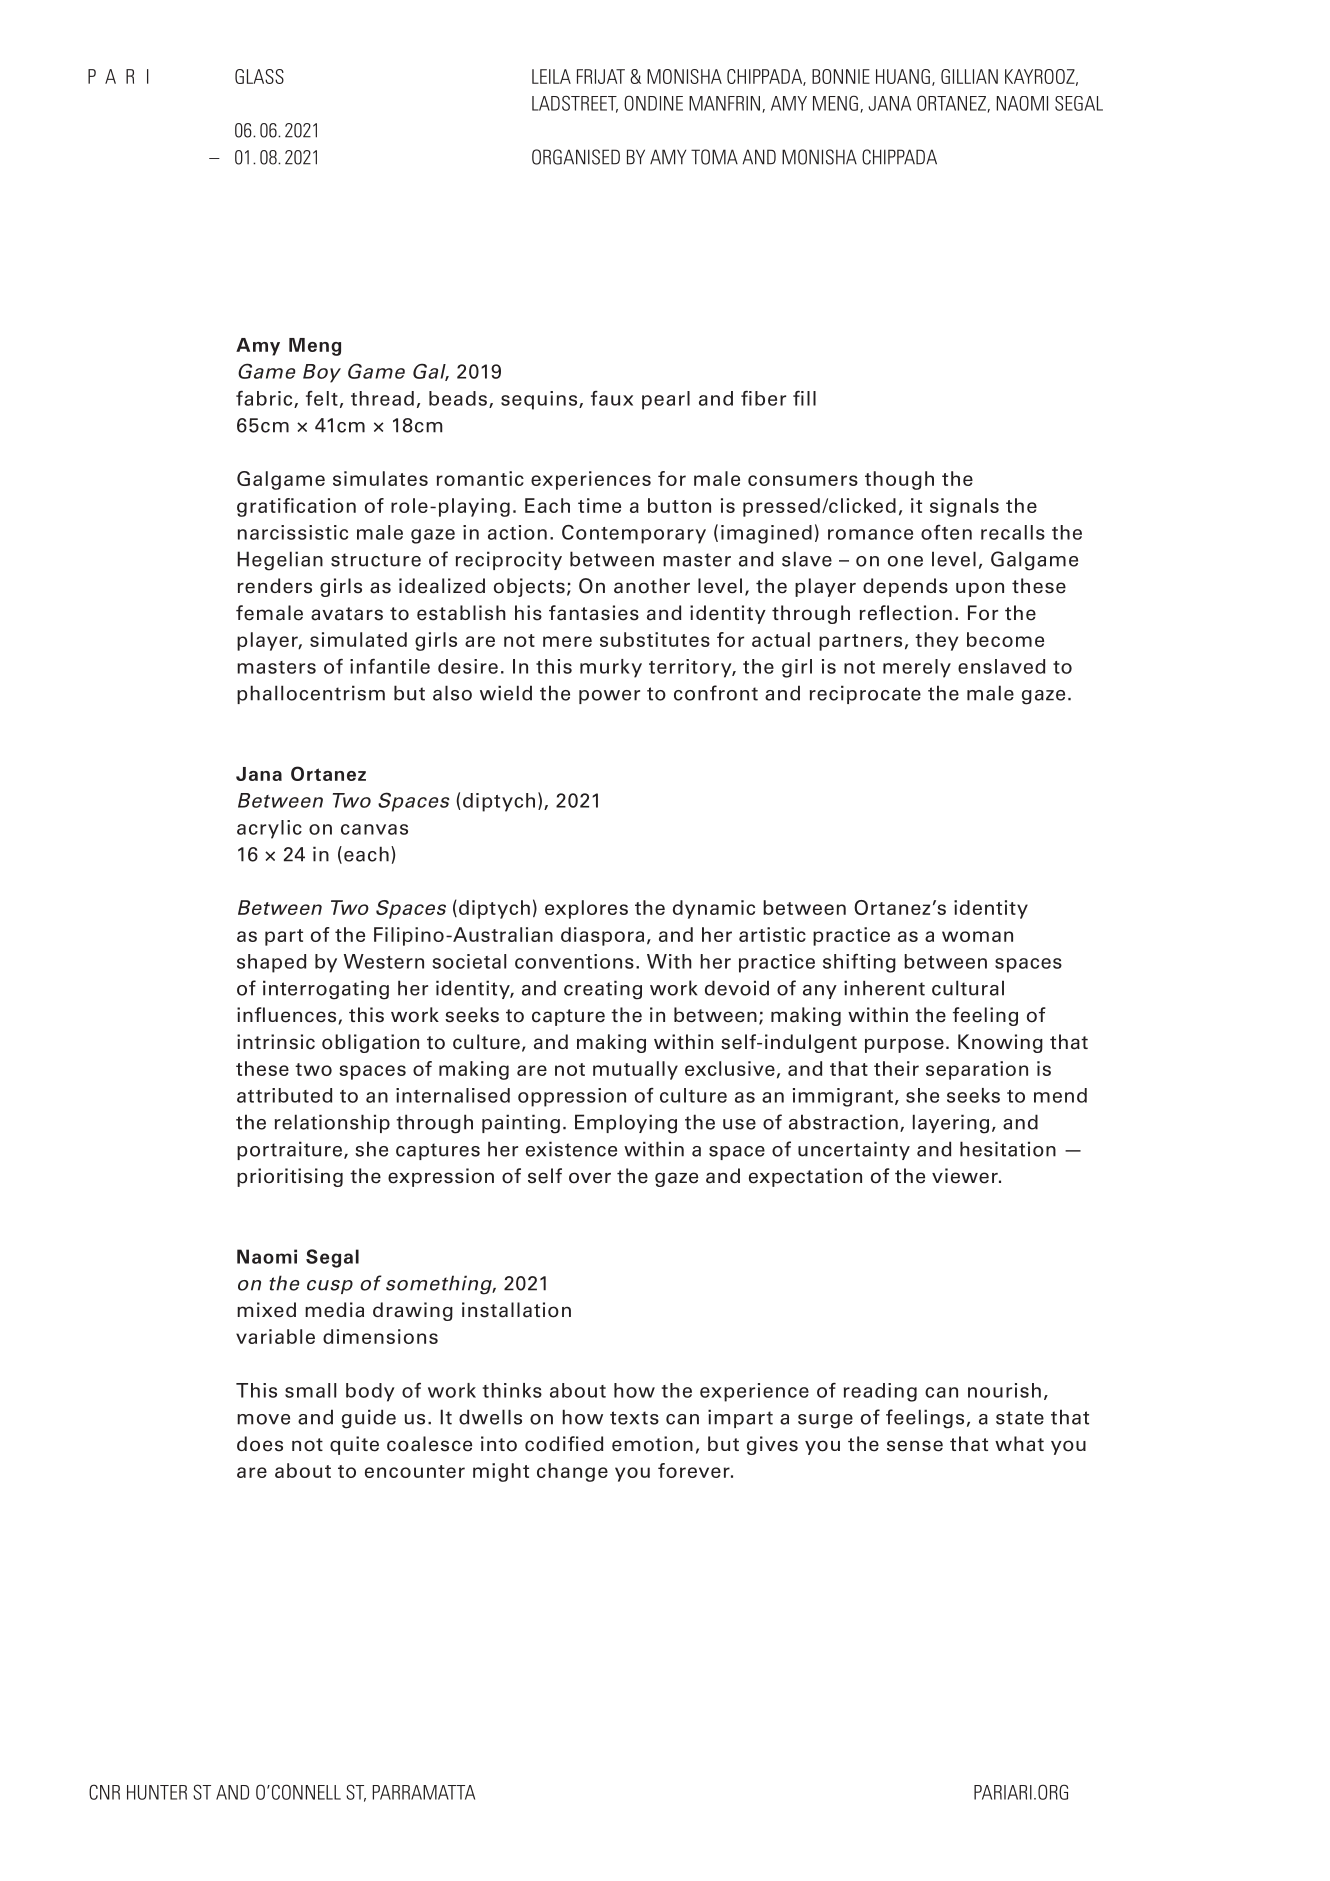  Describe the element at coordinates (969, 76) in the screenshot. I see `GILLIAN` at that location.
